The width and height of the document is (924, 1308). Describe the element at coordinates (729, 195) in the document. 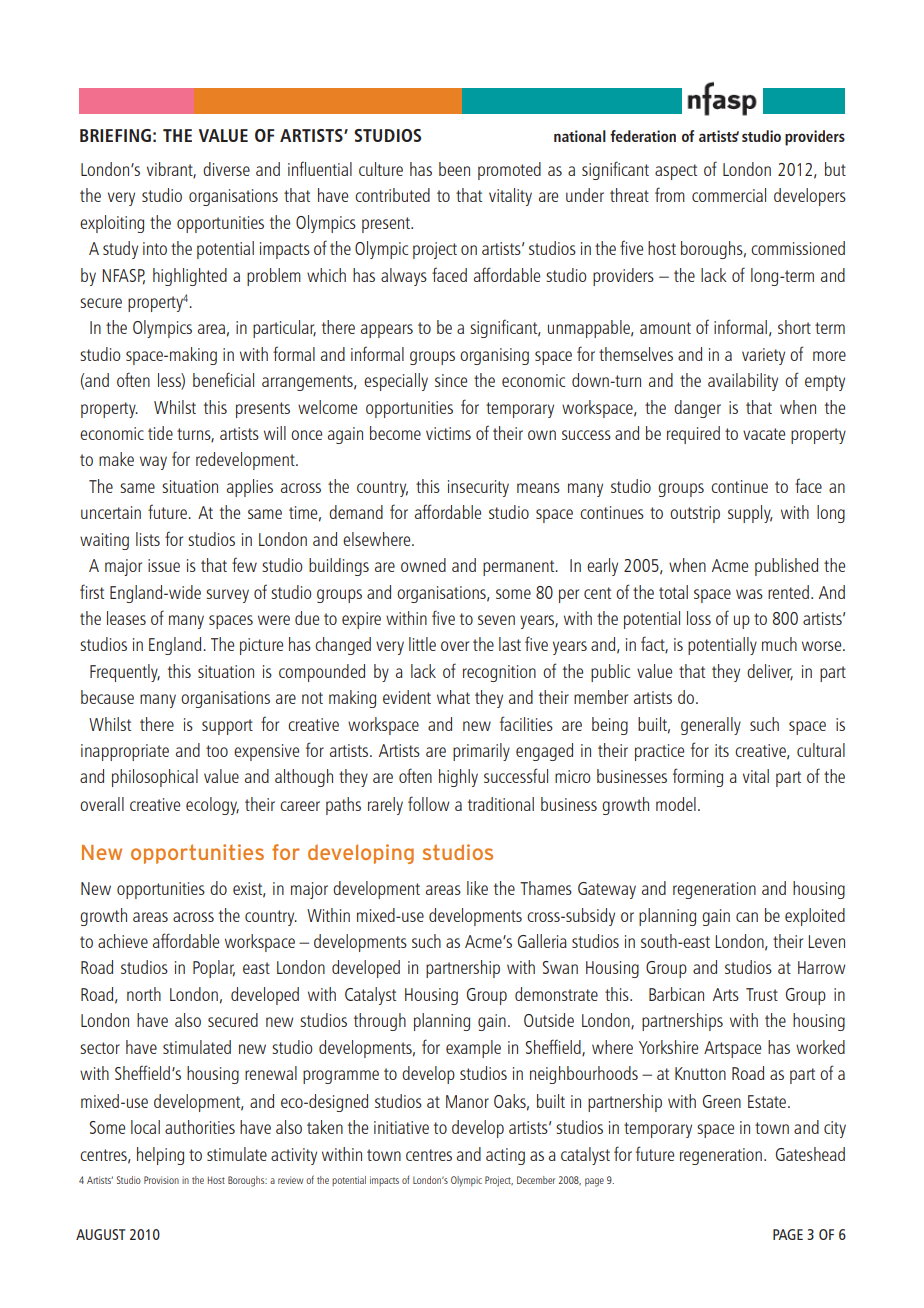

I see `commercial` at that location.
